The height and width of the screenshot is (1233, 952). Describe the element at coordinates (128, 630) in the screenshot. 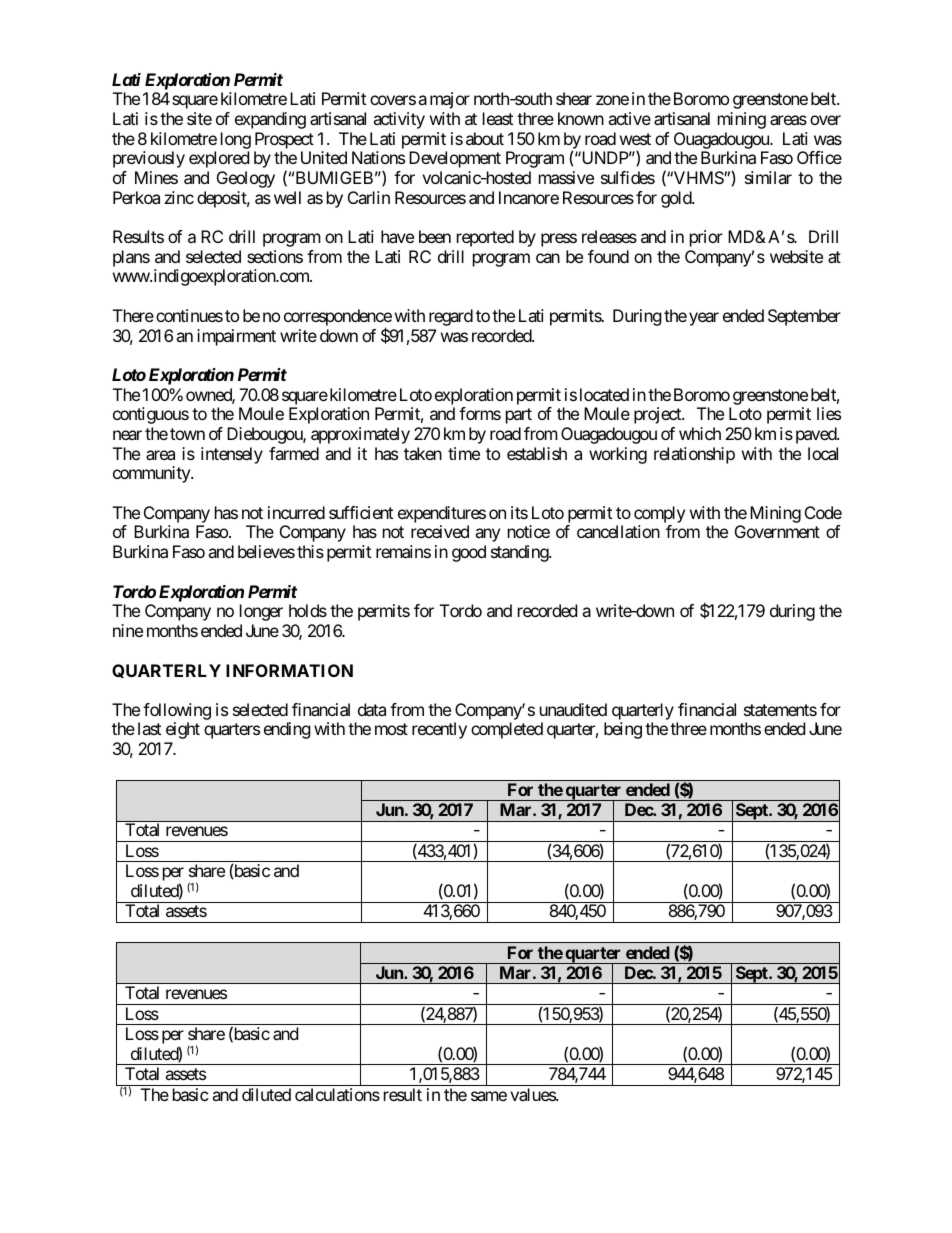

I see `nine` at that location.
